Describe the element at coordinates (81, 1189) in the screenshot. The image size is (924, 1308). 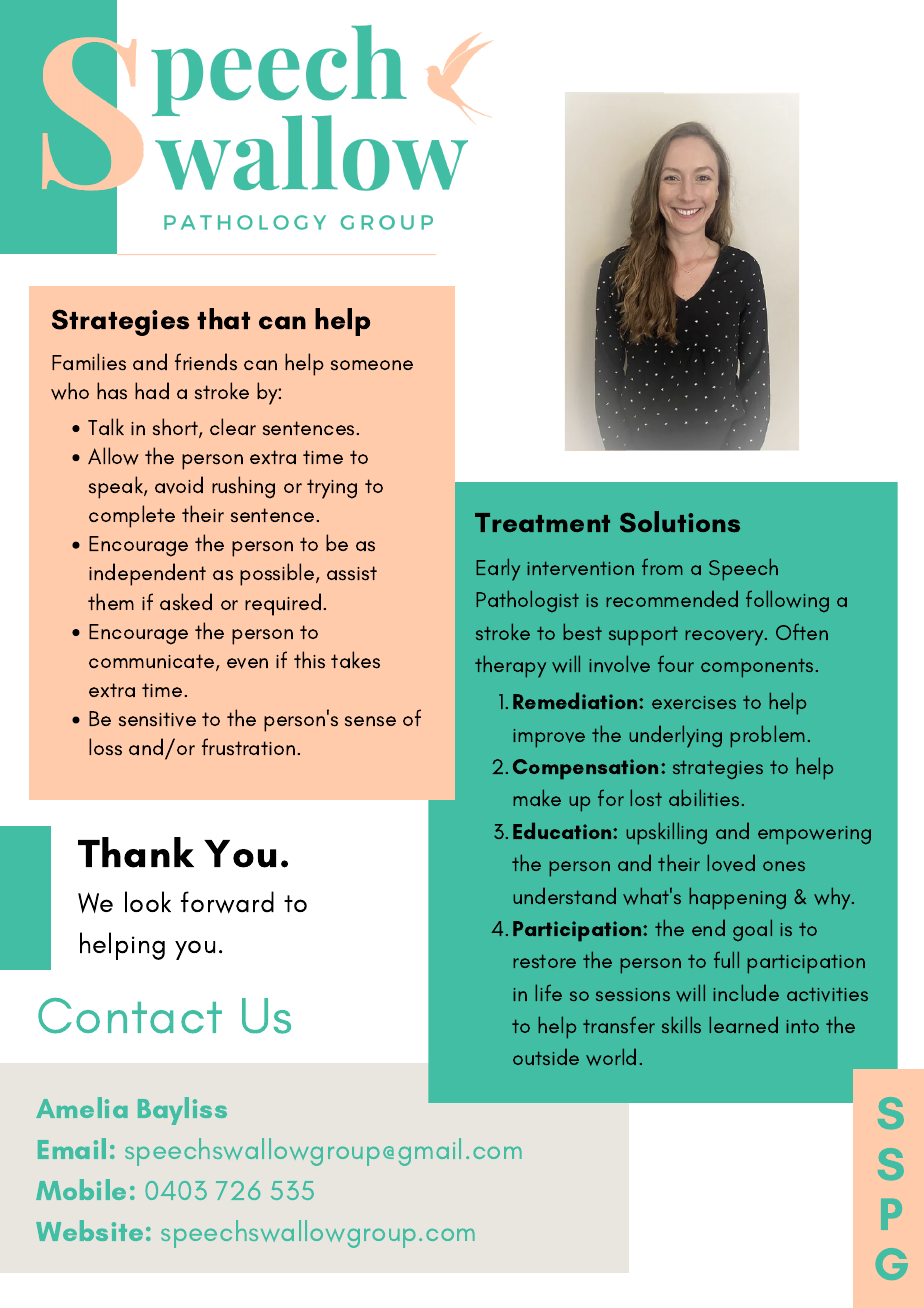
I see `Mobile` at that location.
